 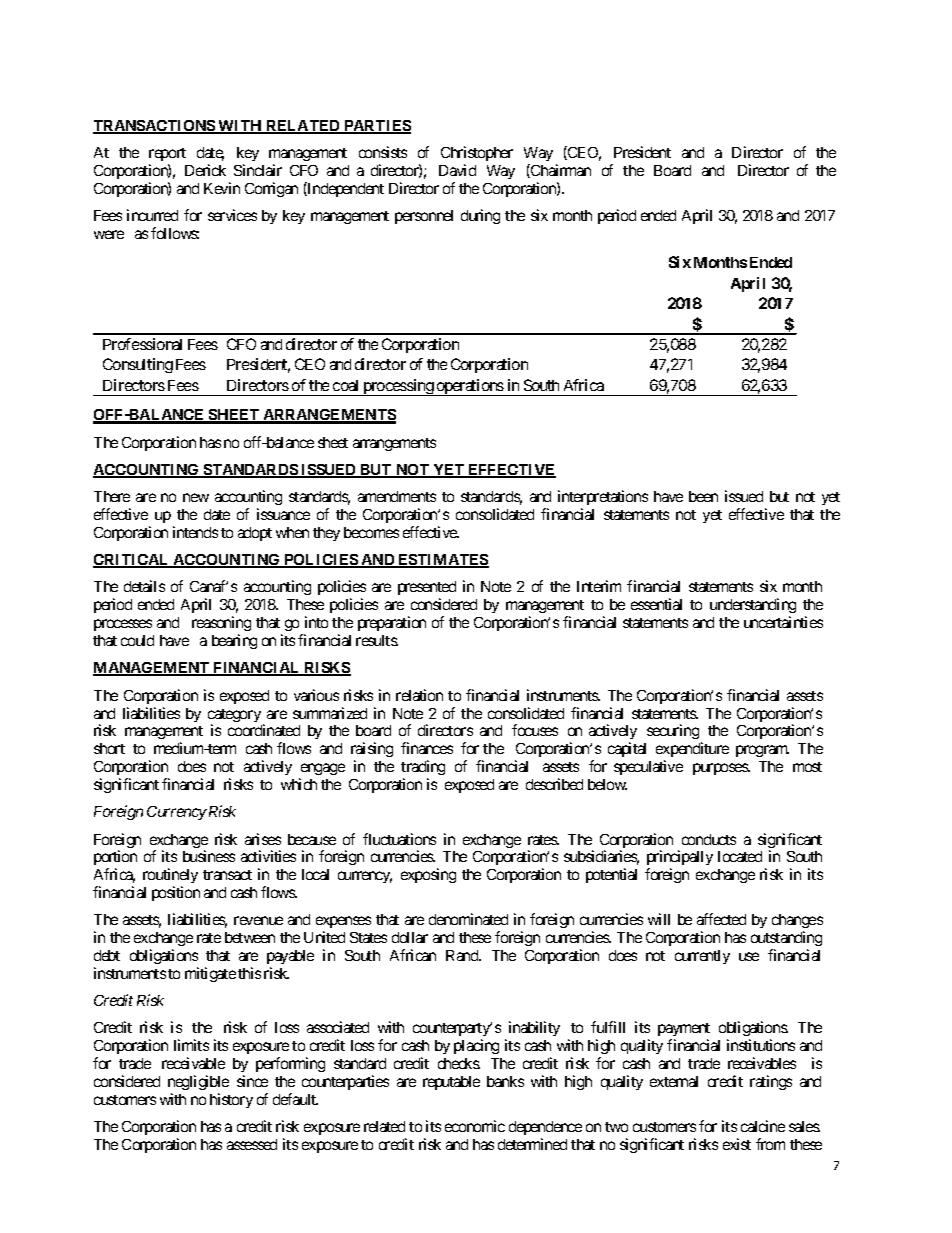 I want to click on economic, so click(x=475, y=1126).
